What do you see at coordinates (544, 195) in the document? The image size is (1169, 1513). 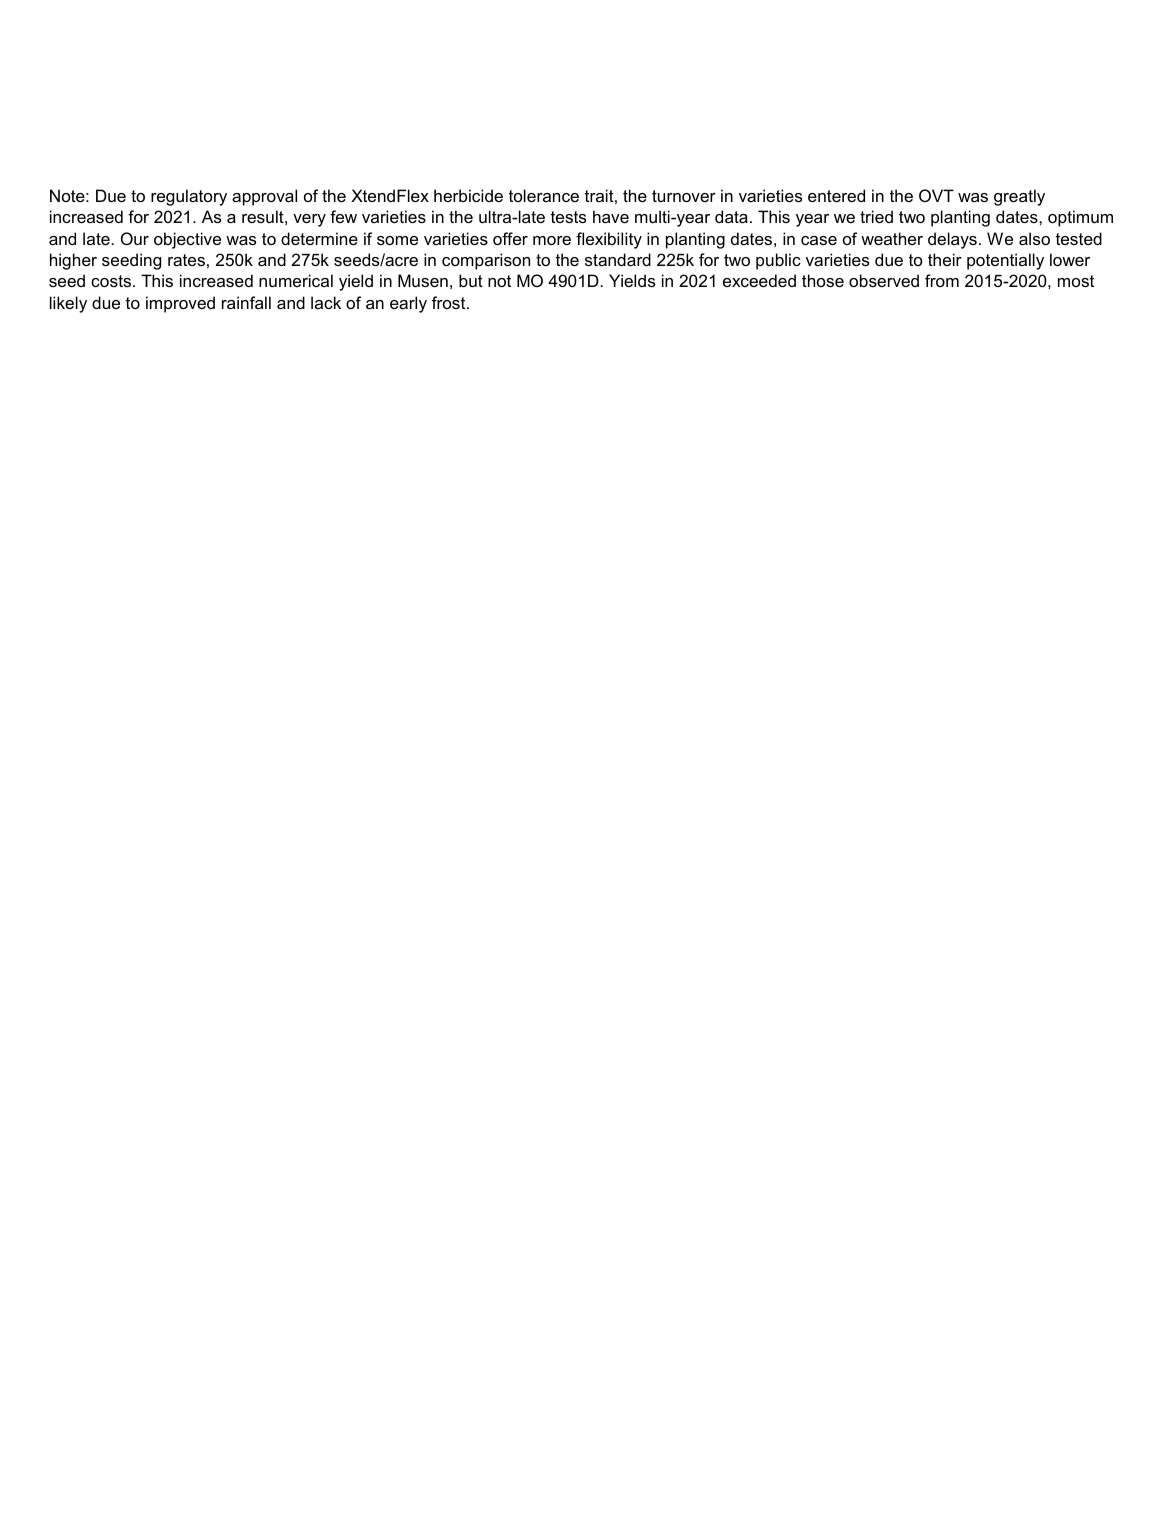 I see `tolerance` at bounding box center [544, 195].
